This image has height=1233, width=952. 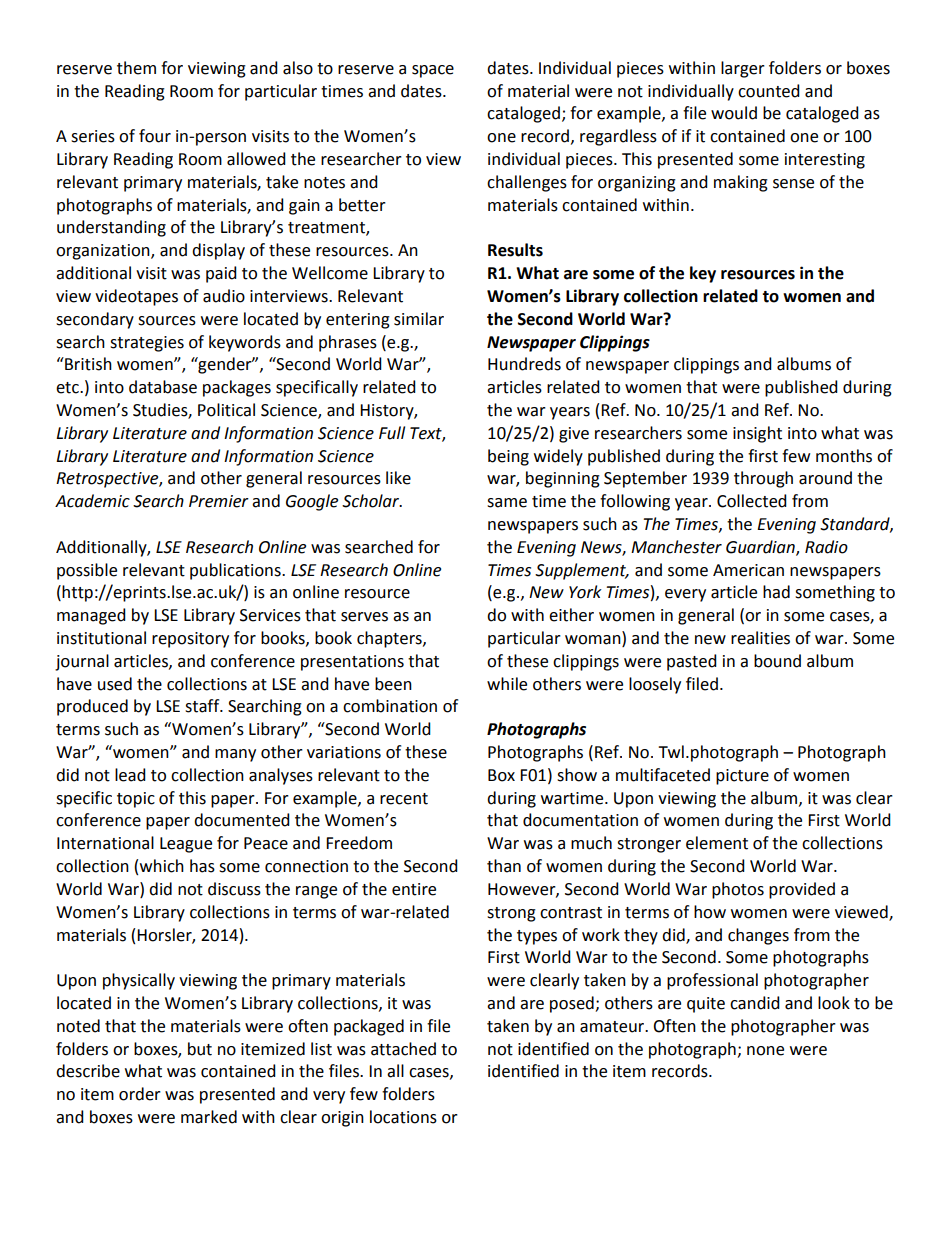 What do you see at coordinates (757, 434) in the image?
I see `insight` at bounding box center [757, 434].
